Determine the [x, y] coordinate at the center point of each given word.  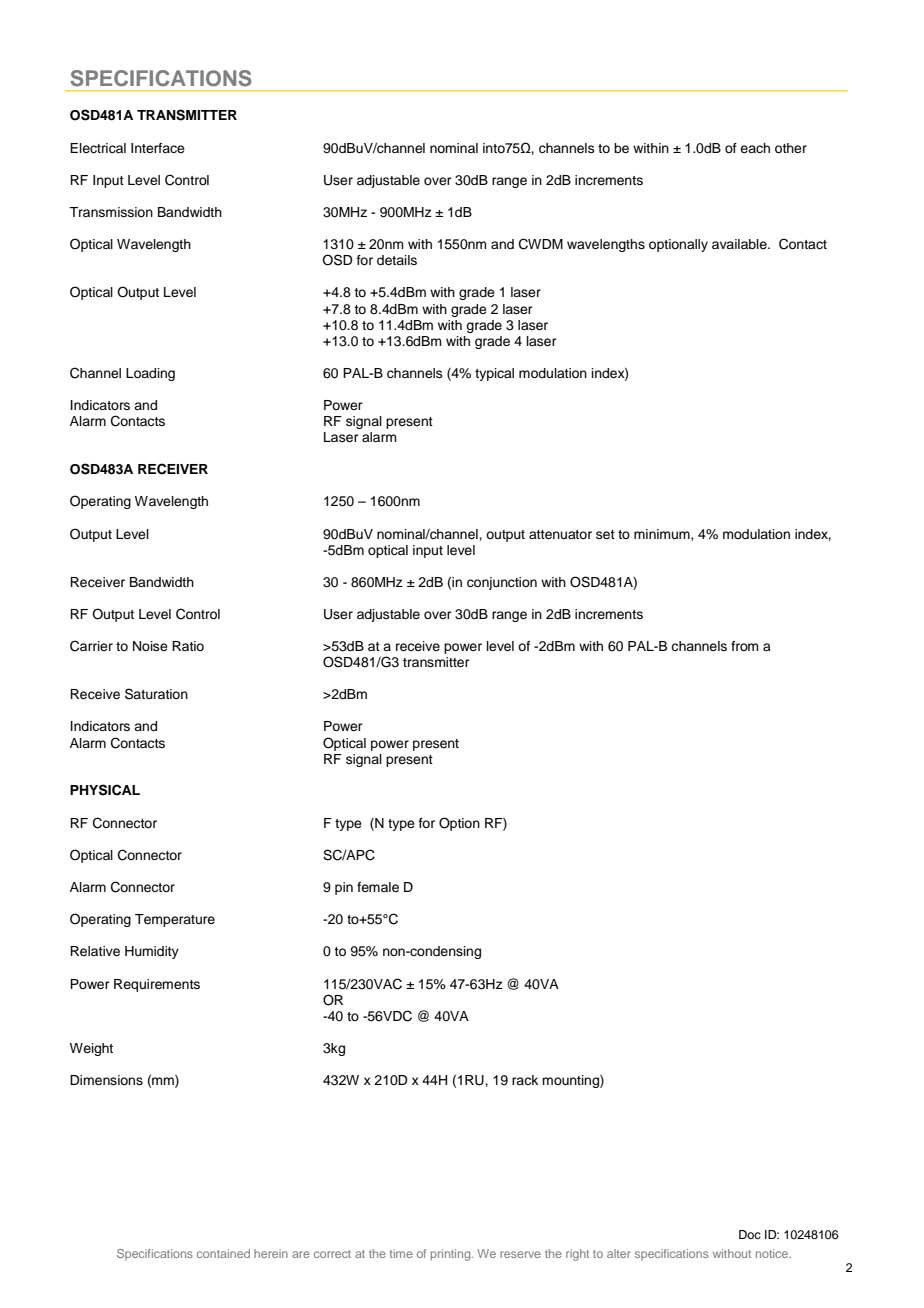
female [378, 887]
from [744, 646]
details [397, 260]
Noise [150, 646]
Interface [158, 148]
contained [223, 1253]
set [605, 534]
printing [452, 1255]
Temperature [175, 920]
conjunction [502, 583]
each [755, 148]
